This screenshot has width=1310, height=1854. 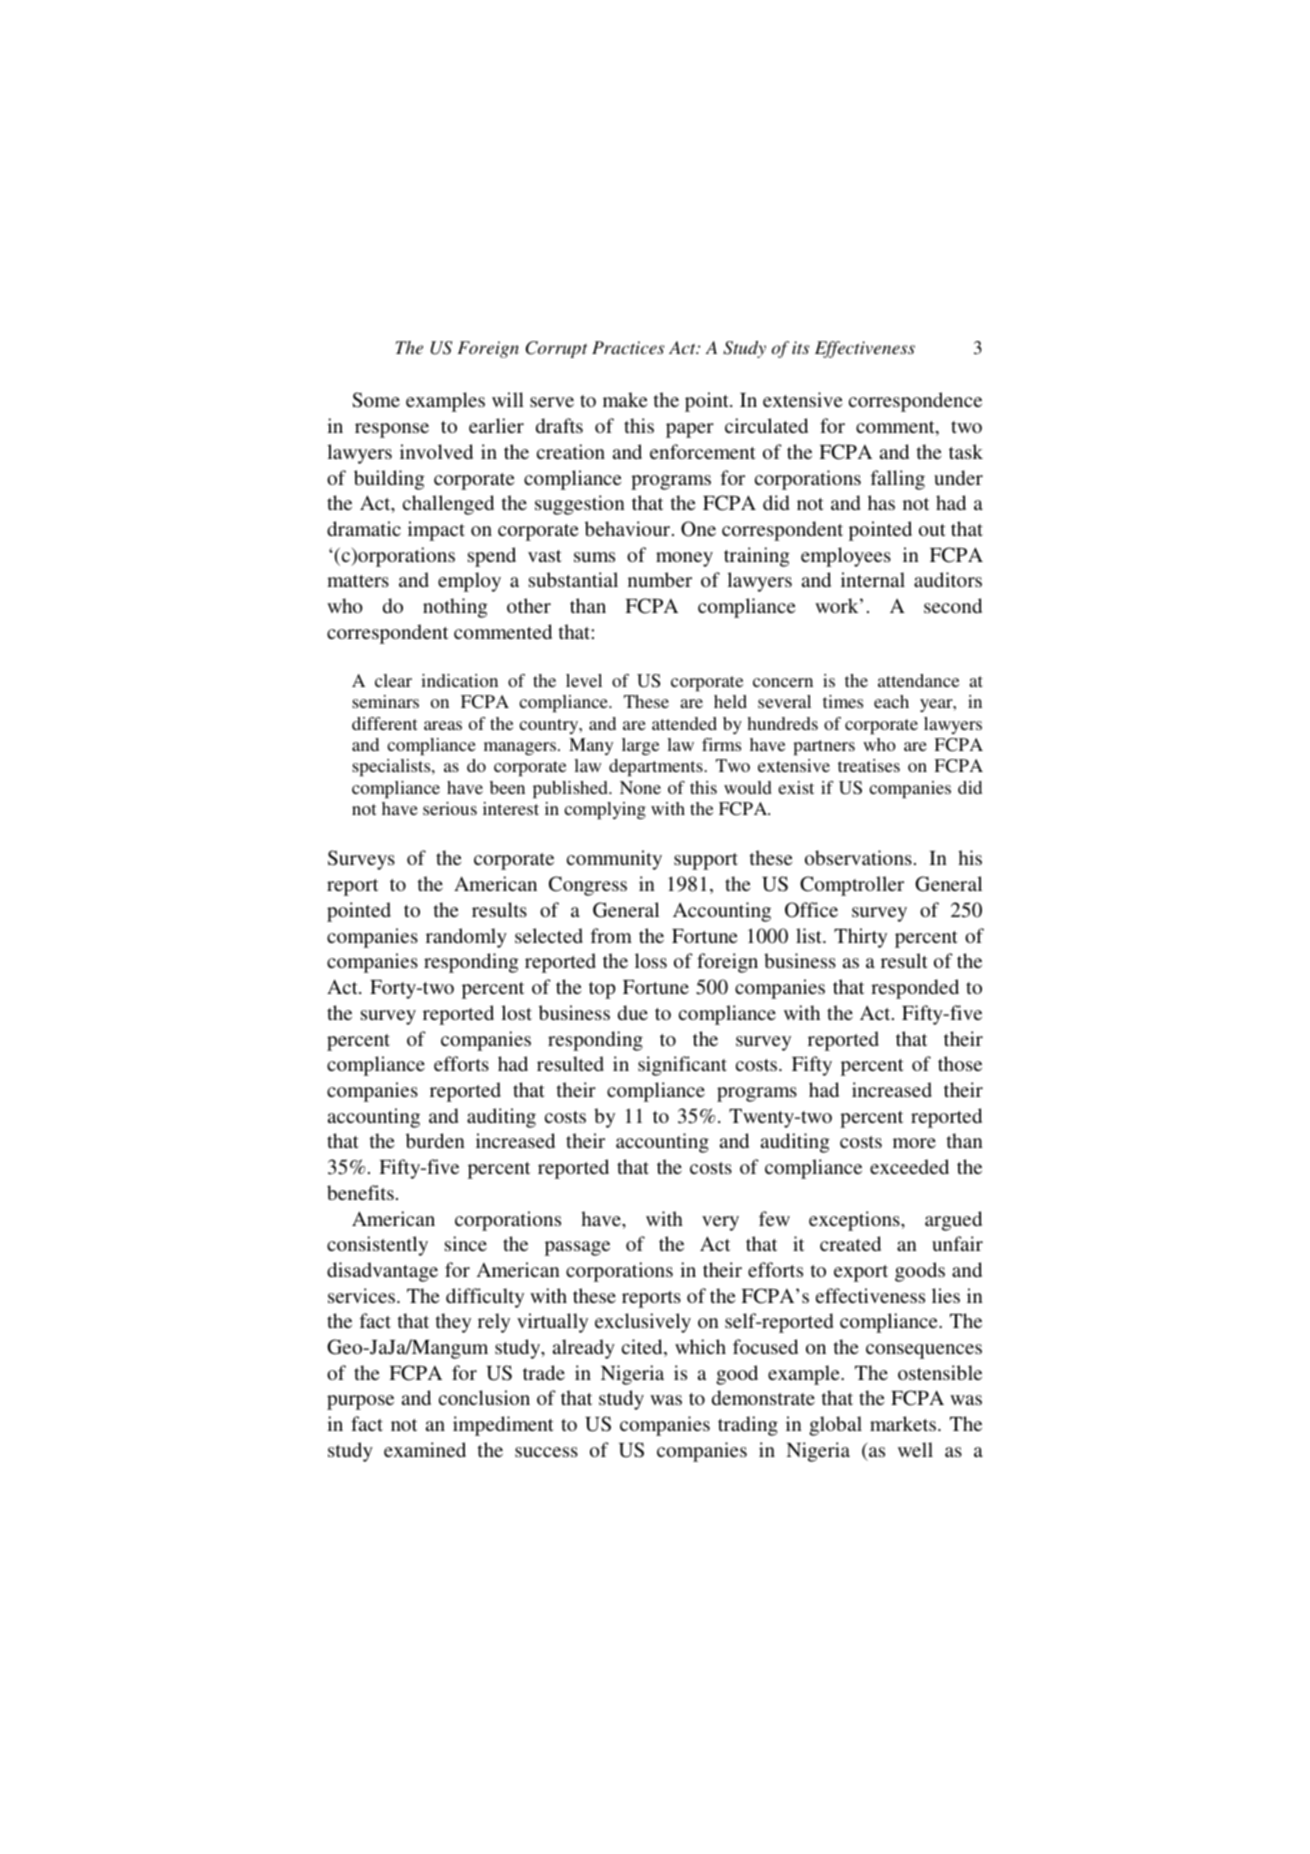 What do you see at coordinates (915, 402) in the screenshot?
I see `correspondence` at bounding box center [915, 402].
